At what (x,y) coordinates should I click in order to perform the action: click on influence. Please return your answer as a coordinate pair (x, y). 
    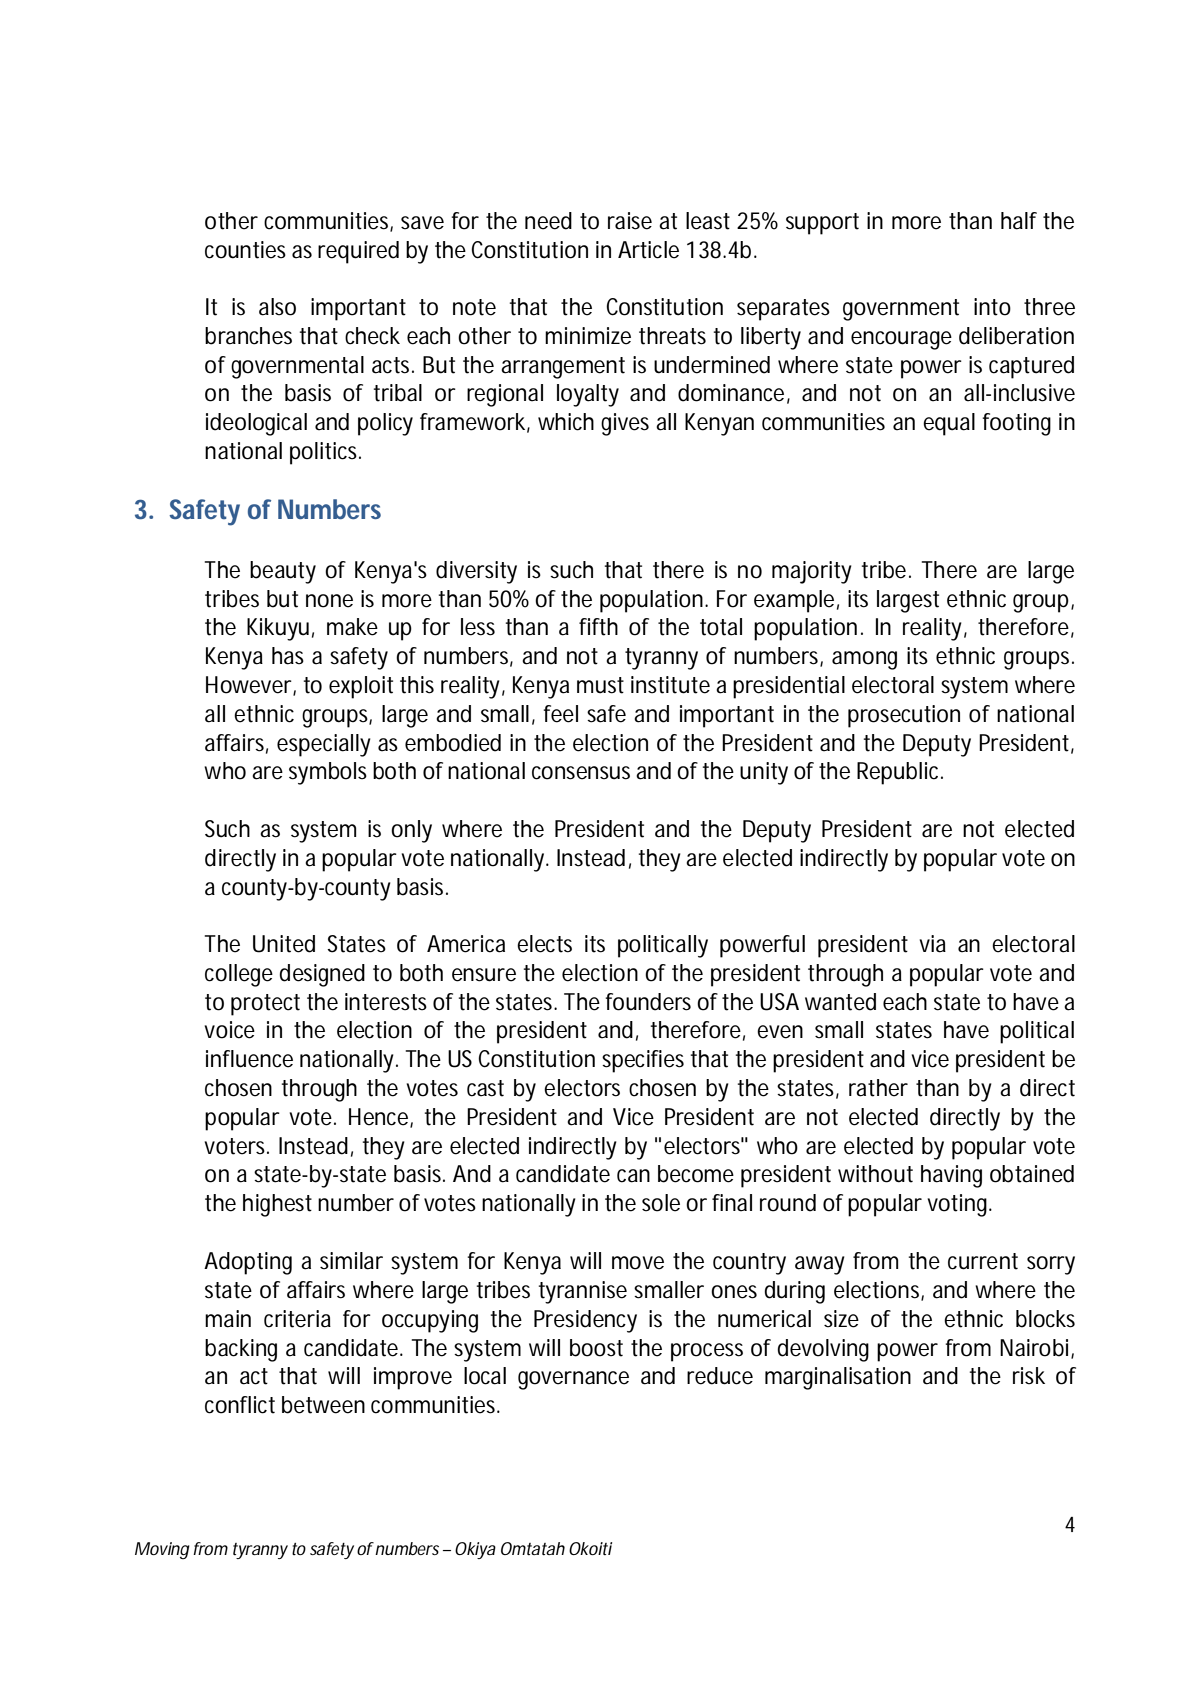
    Looking at the image, I should click on (249, 1059).
